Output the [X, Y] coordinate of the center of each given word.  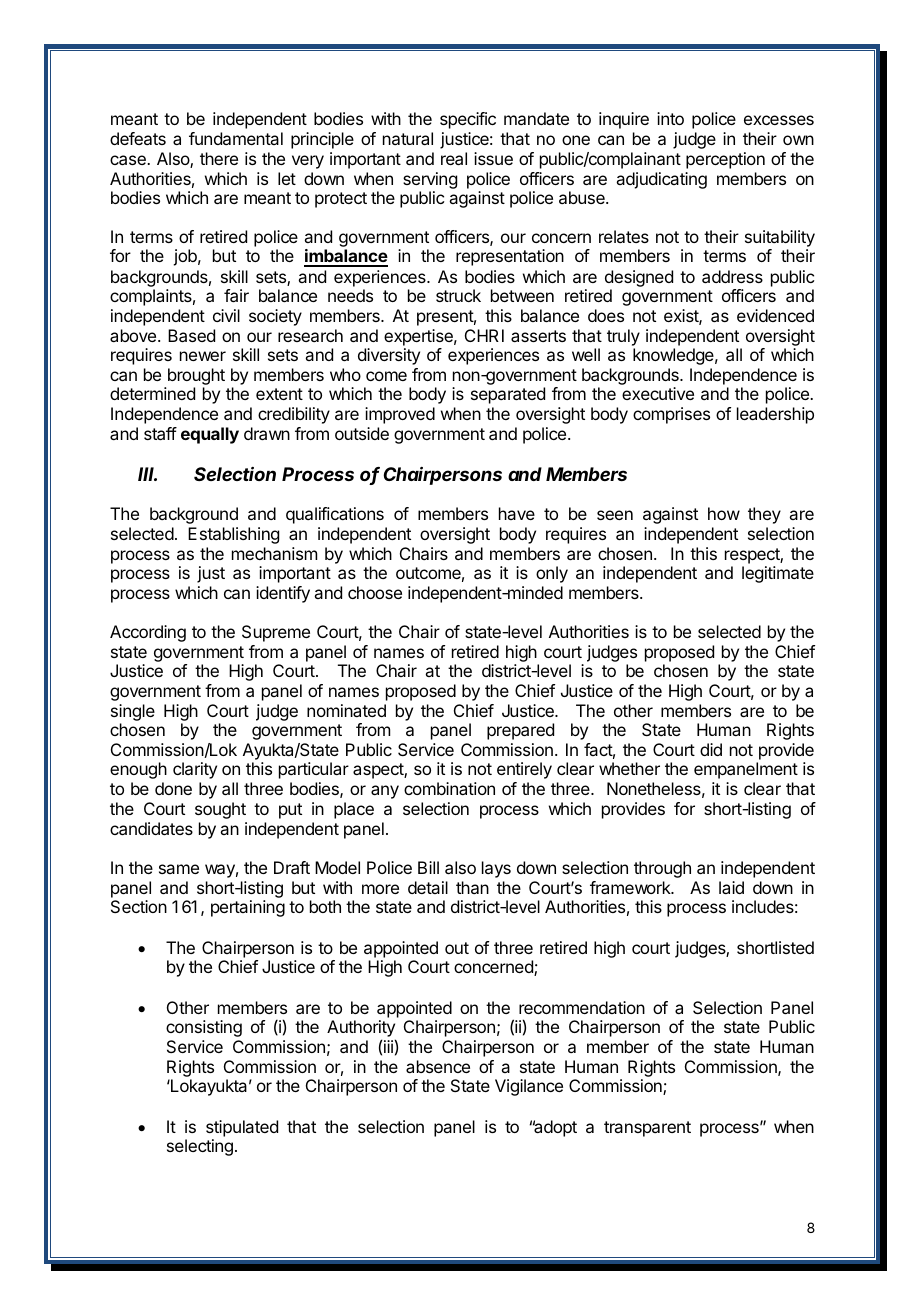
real [454, 158]
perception [725, 160]
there [219, 158]
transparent [647, 1129]
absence [438, 1066]
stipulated [242, 1128]
